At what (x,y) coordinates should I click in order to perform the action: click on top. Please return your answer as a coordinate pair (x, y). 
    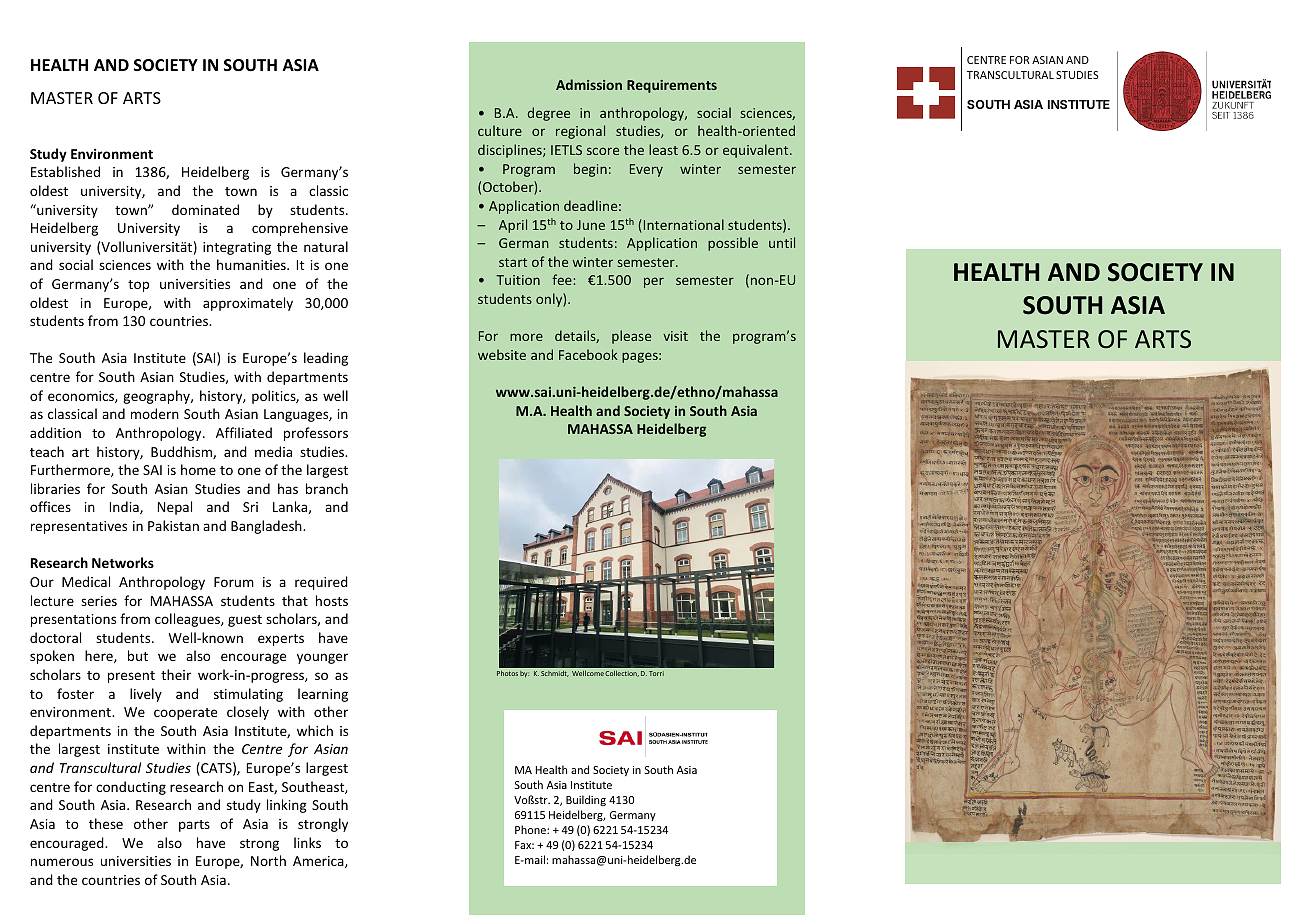
    Looking at the image, I should click on (138, 286).
